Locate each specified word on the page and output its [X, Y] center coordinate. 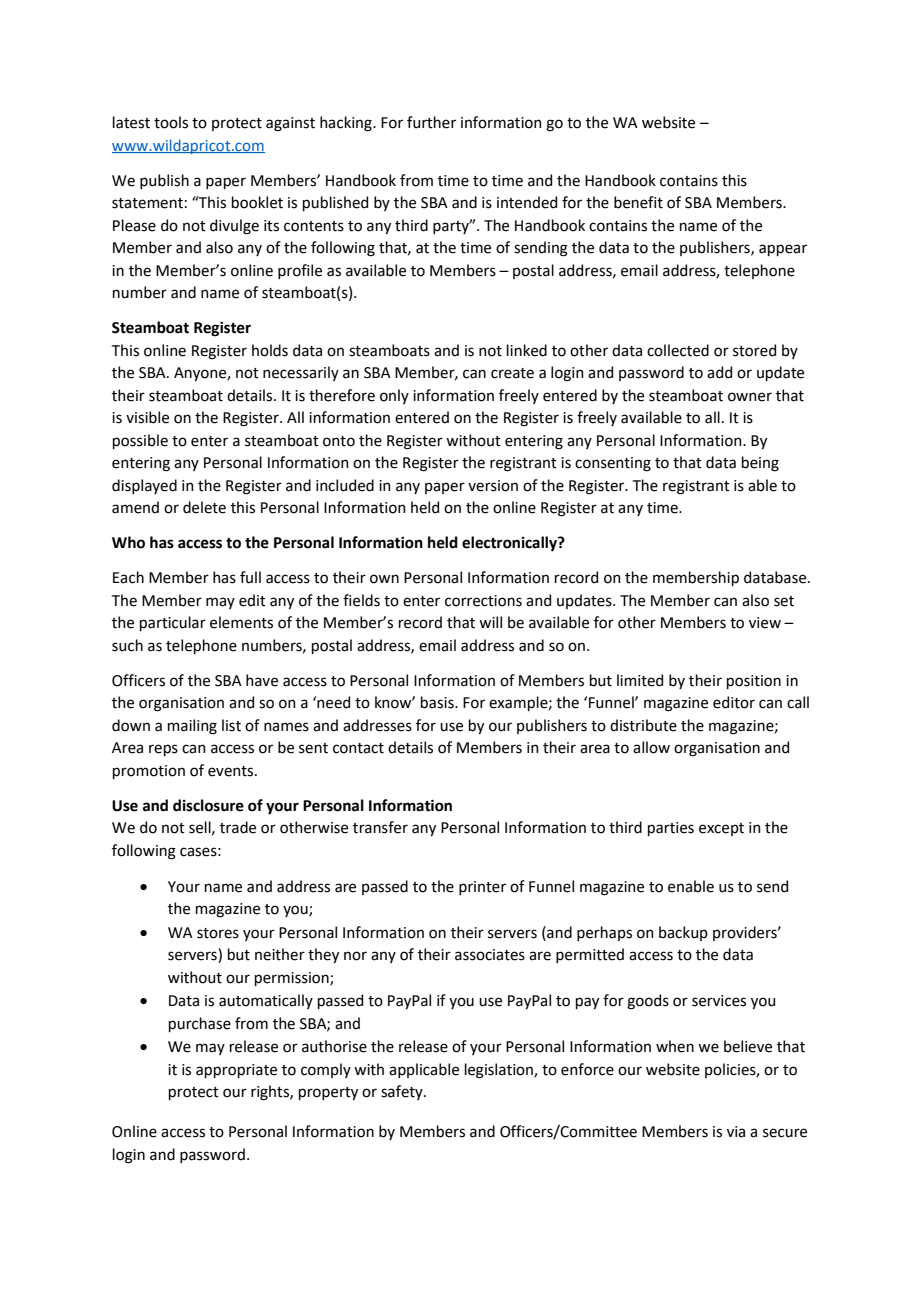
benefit [638, 202]
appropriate [236, 1071]
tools [171, 122]
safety [403, 1092]
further [431, 122]
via [736, 1132]
